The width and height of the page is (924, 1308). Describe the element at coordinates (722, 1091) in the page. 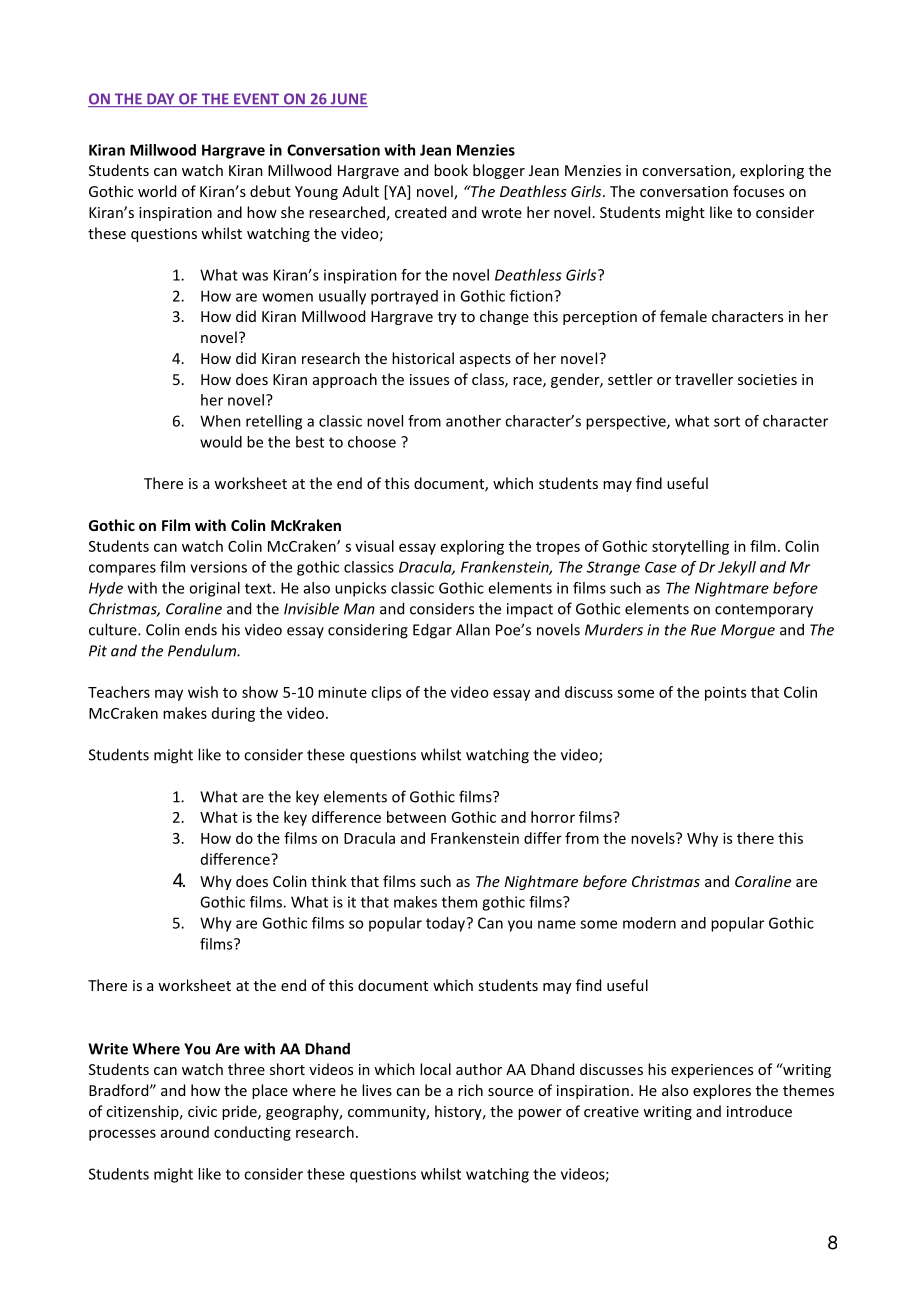

I see `explores` at that location.
